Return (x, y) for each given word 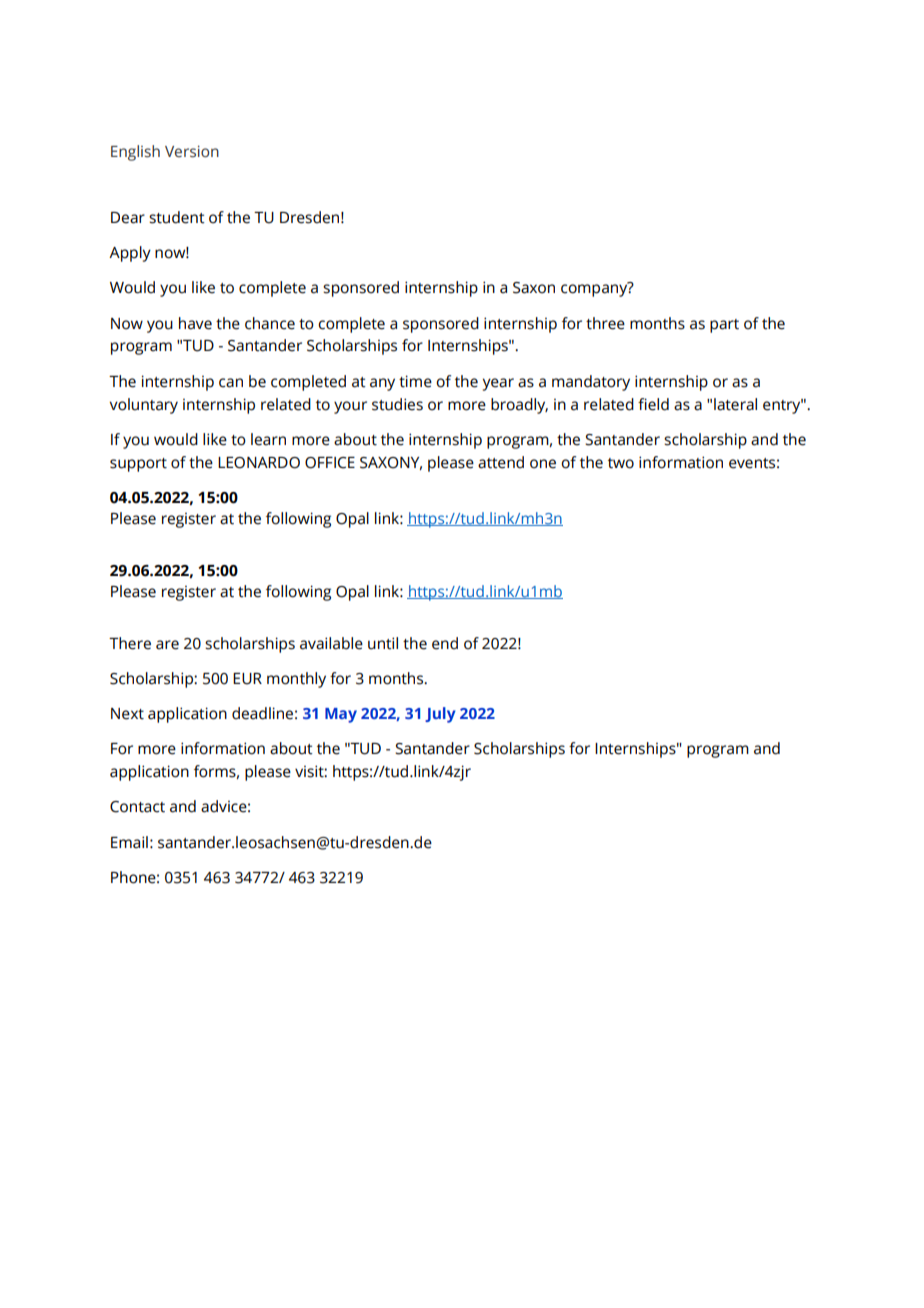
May (341, 715)
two (621, 463)
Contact (137, 807)
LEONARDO (259, 463)
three (605, 323)
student (177, 217)
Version (192, 151)
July (440, 715)
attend (501, 462)
